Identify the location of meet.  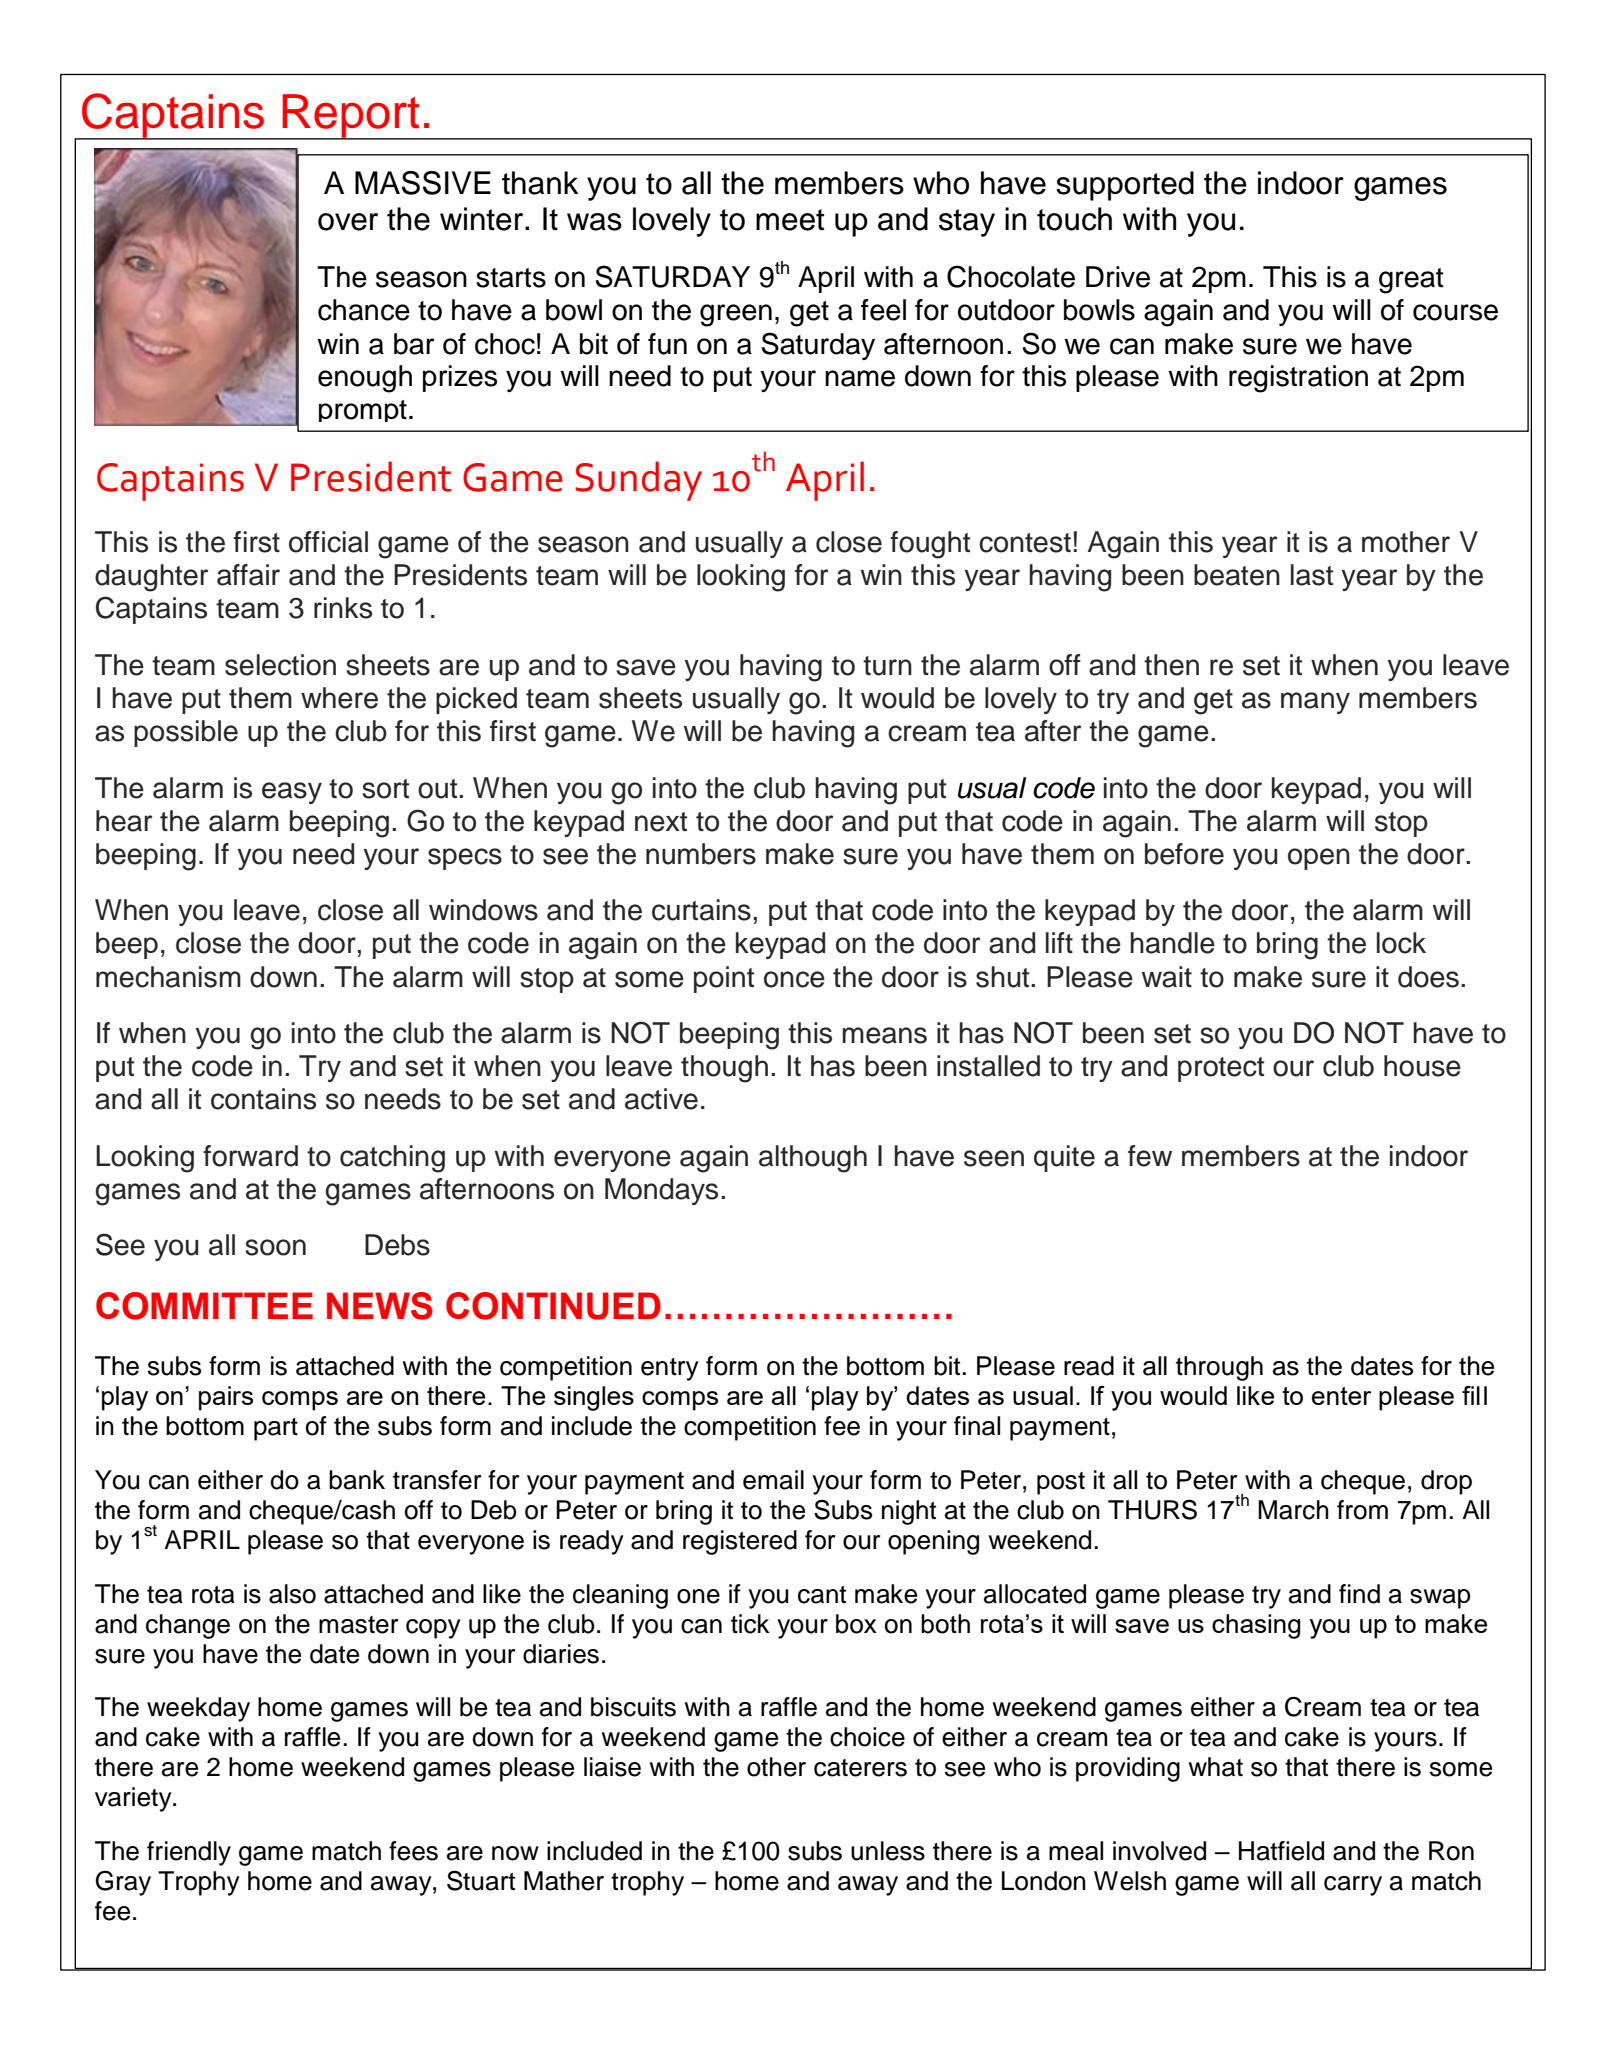
(790, 220).
